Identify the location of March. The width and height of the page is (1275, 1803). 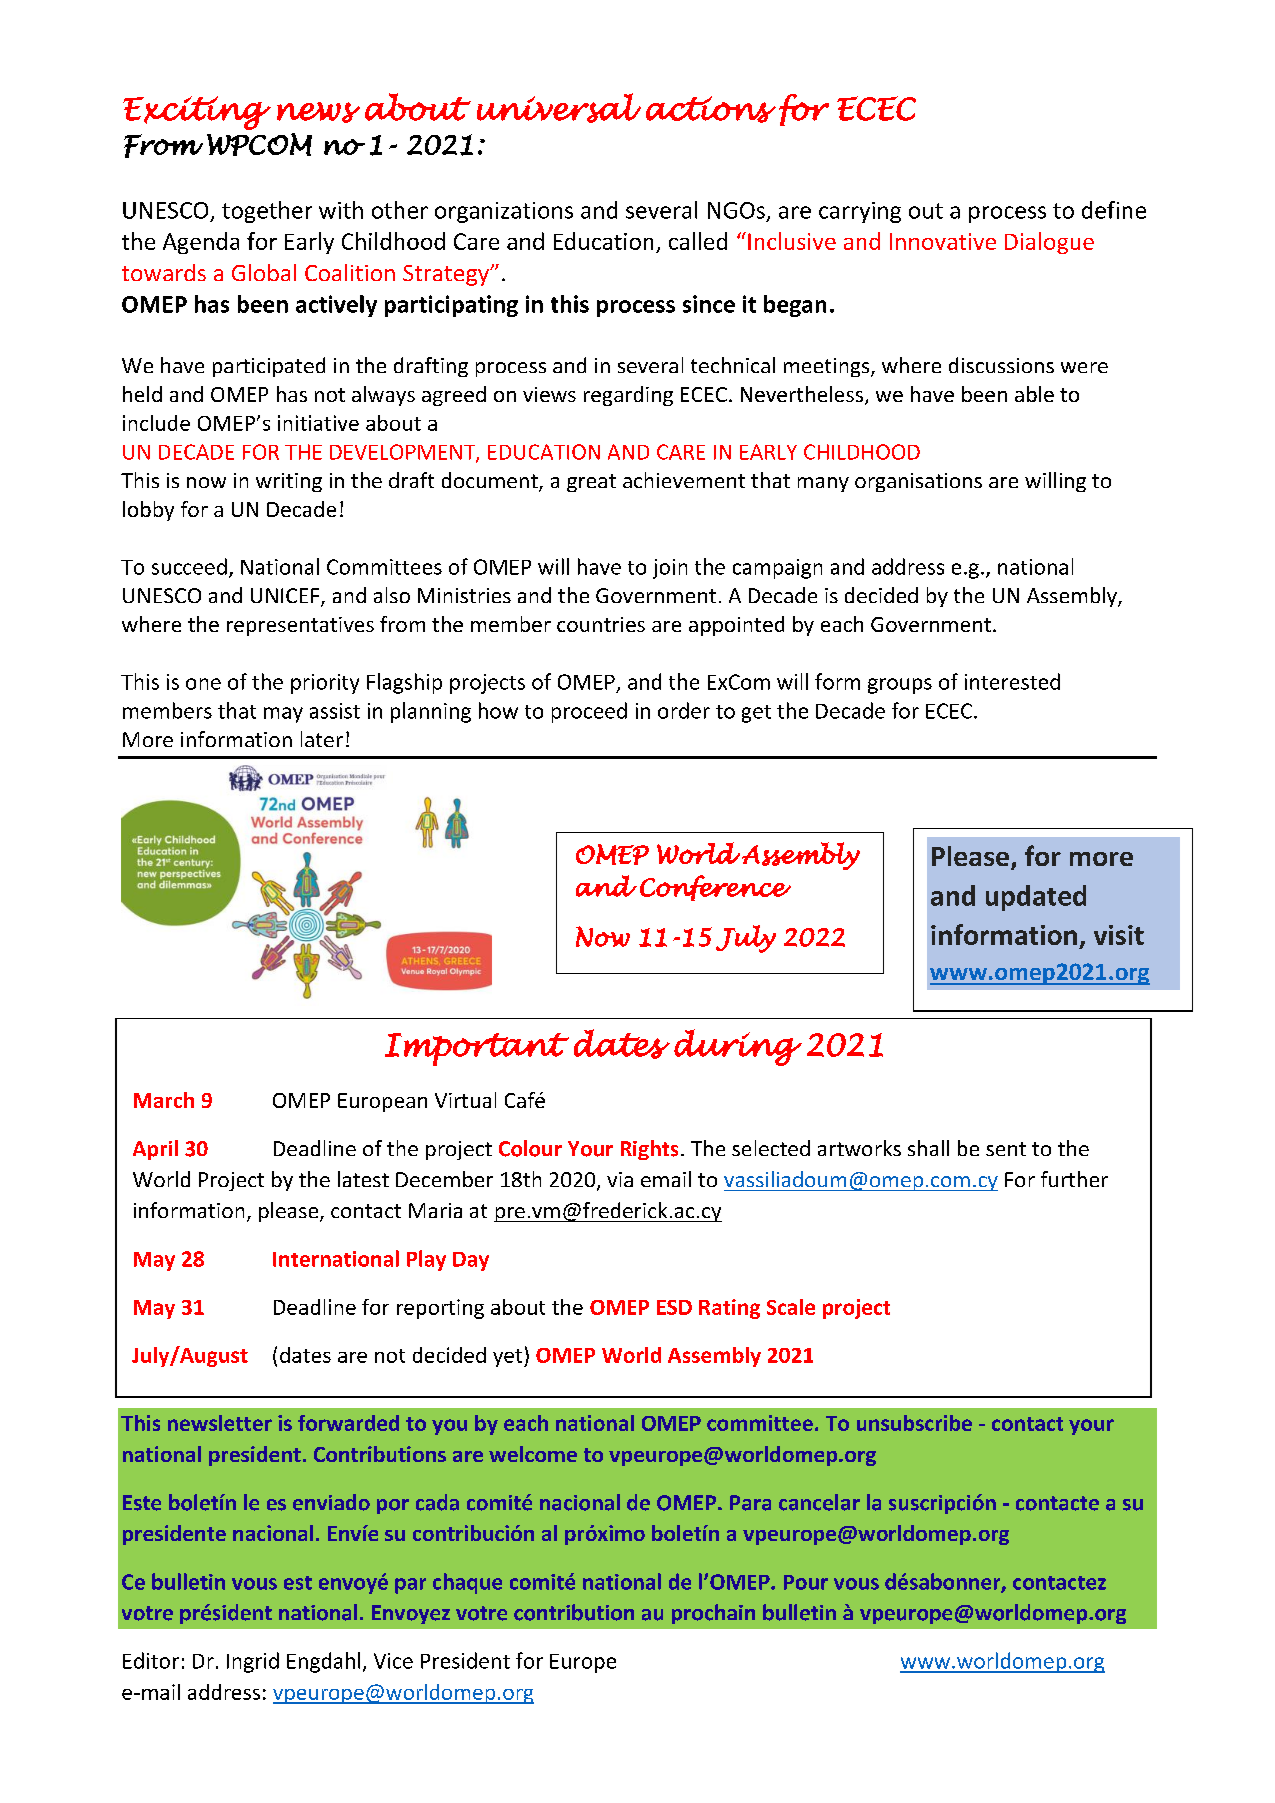
(164, 1100).
